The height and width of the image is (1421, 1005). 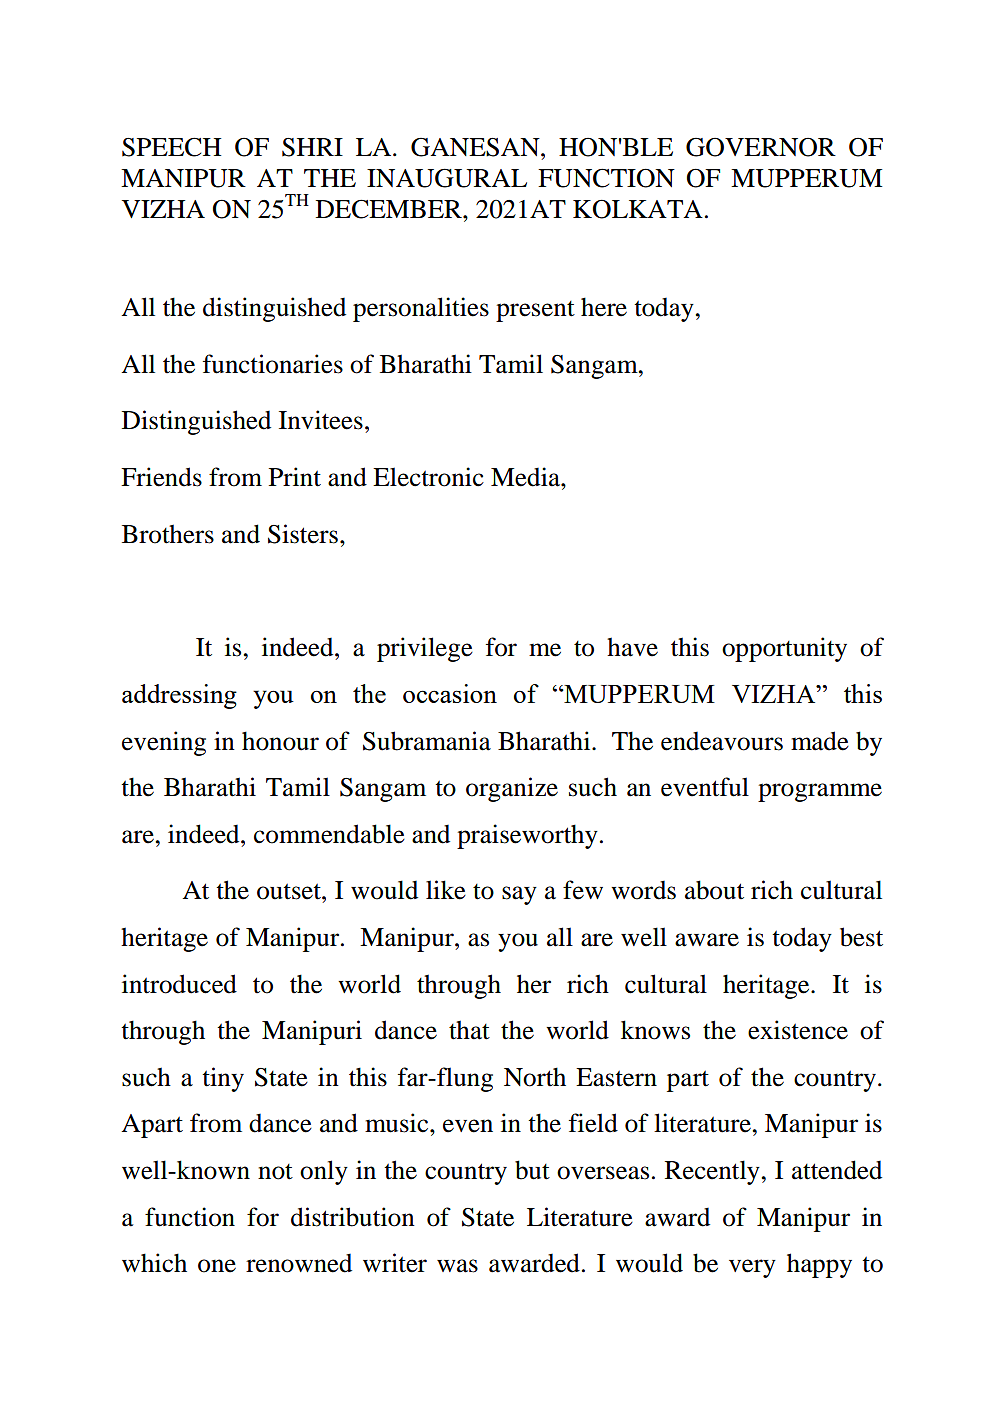 I want to click on Print, so click(x=295, y=477).
